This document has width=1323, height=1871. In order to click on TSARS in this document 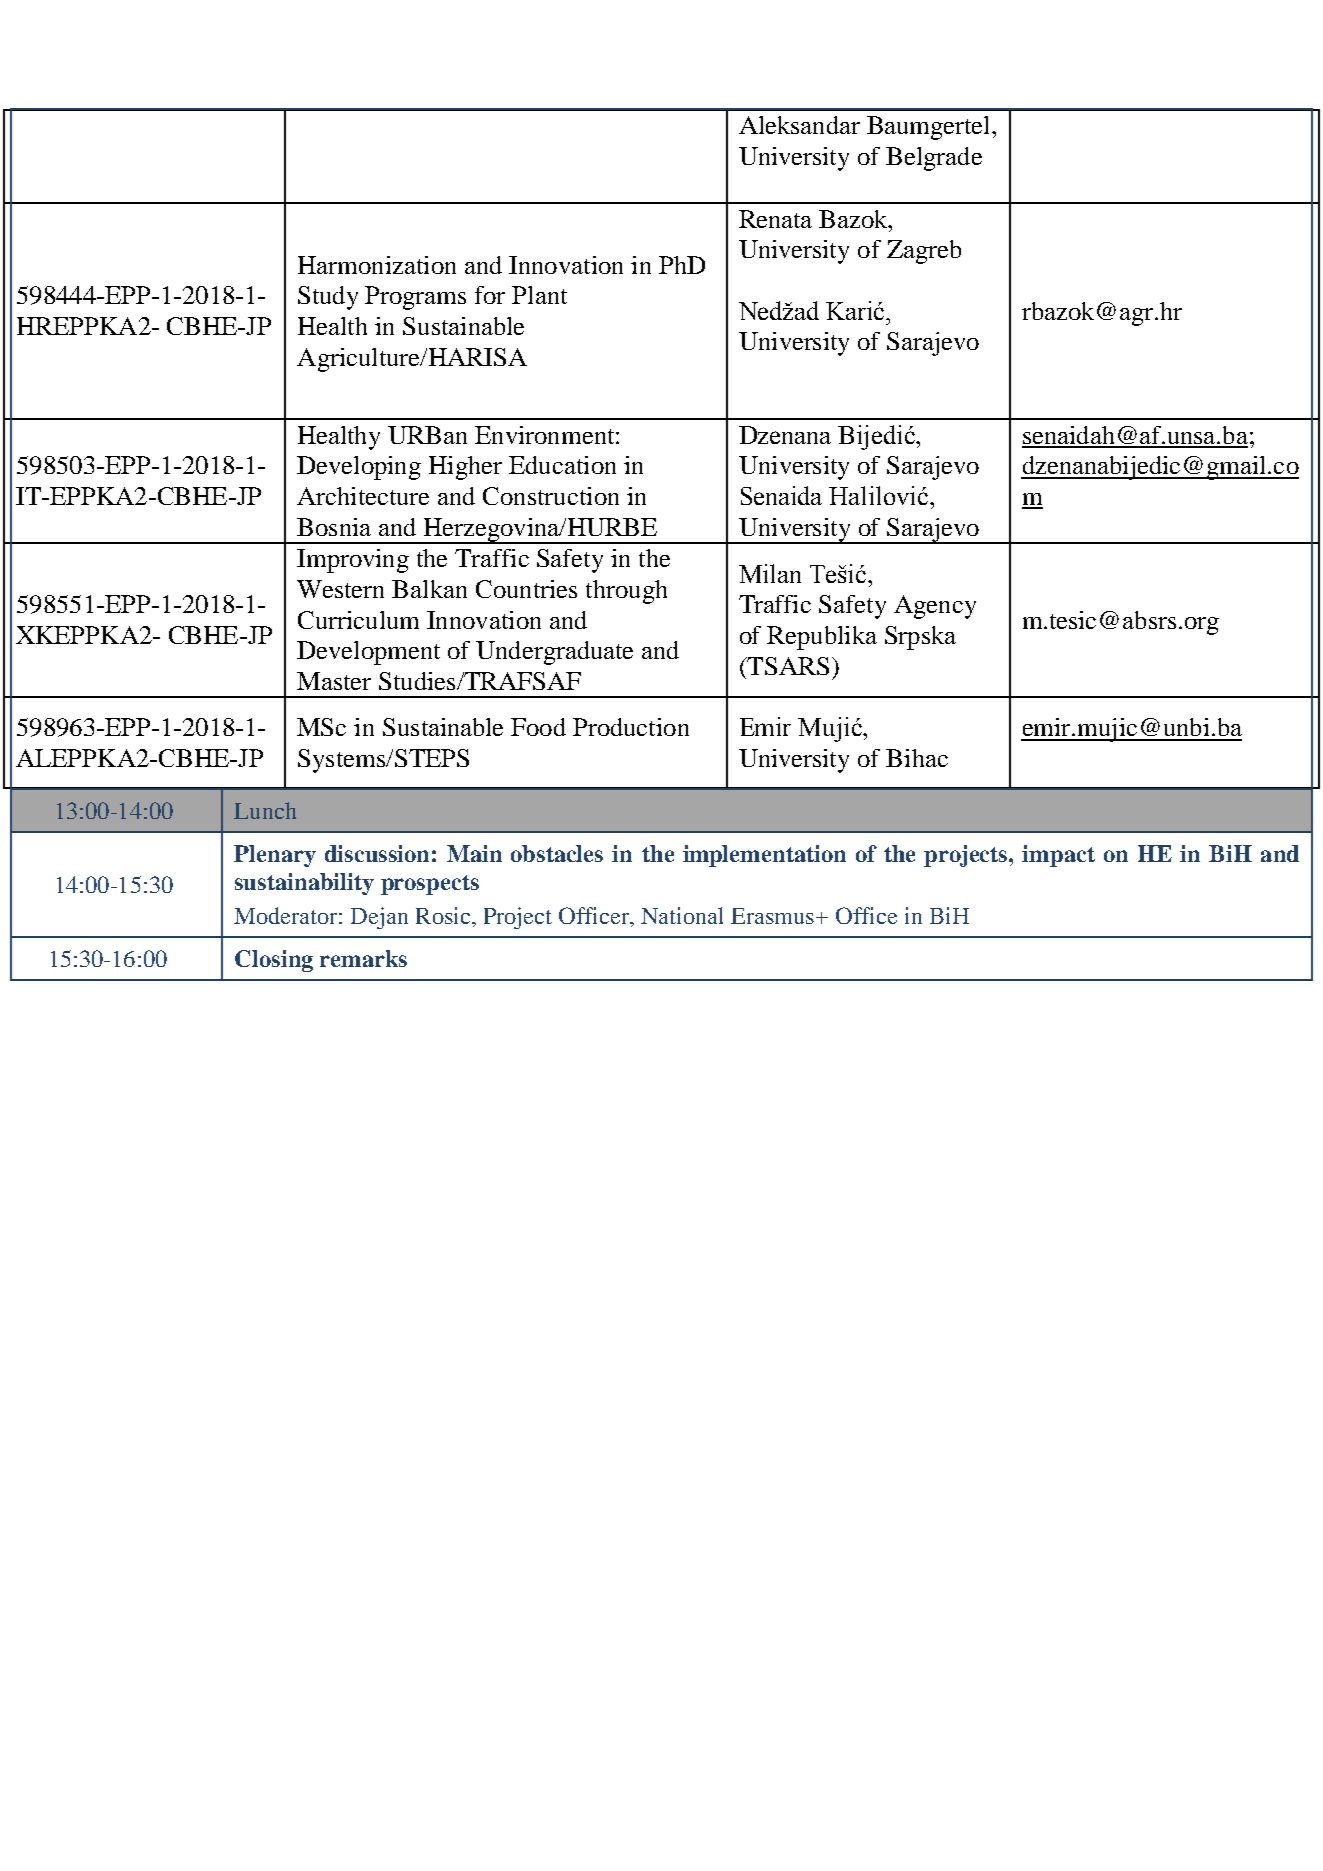, I will do `click(787, 666)`.
